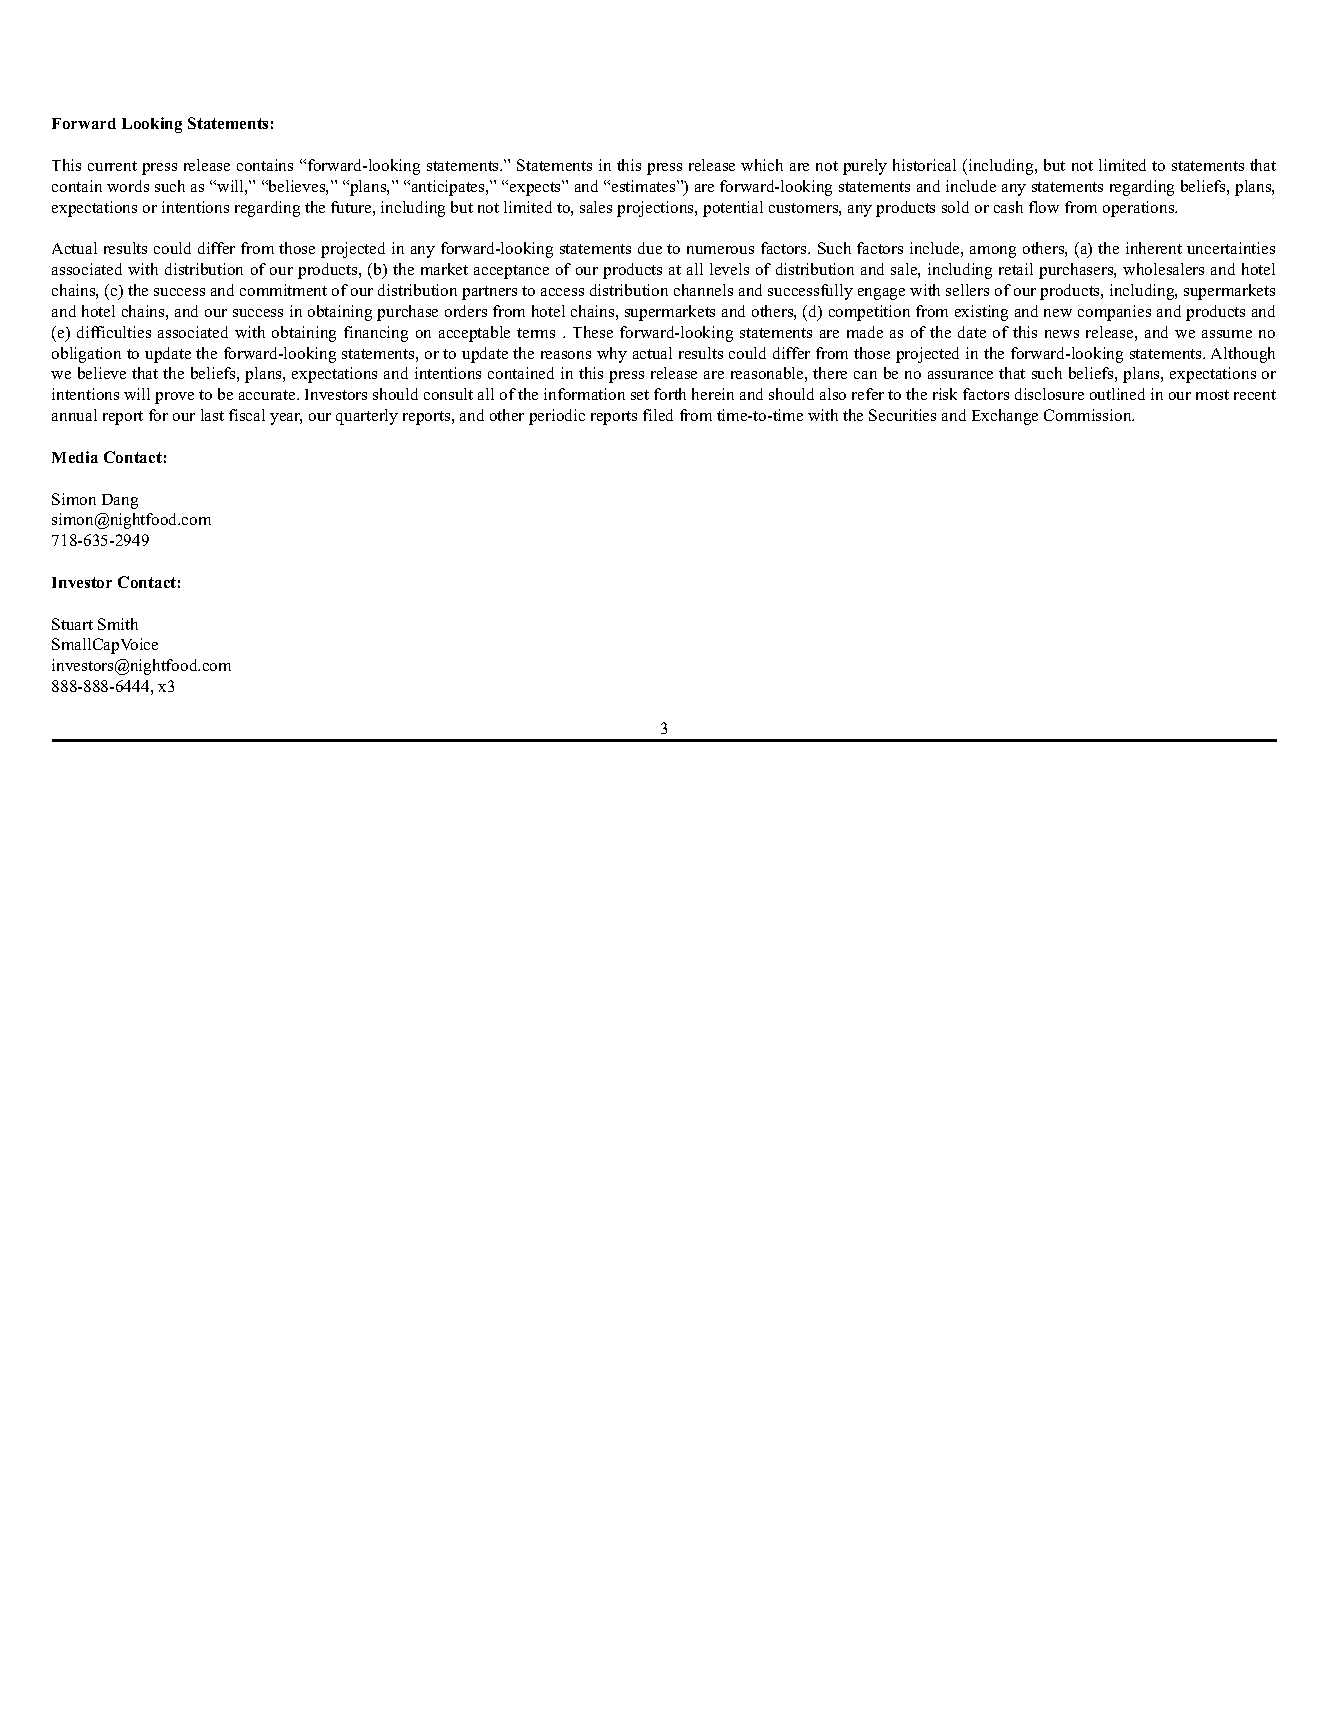 Image resolution: width=1328 pixels, height=1719 pixels. What do you see at coordinates (128, 186) in the screenshot?
I see `words` at bounding box center [128, 186].
